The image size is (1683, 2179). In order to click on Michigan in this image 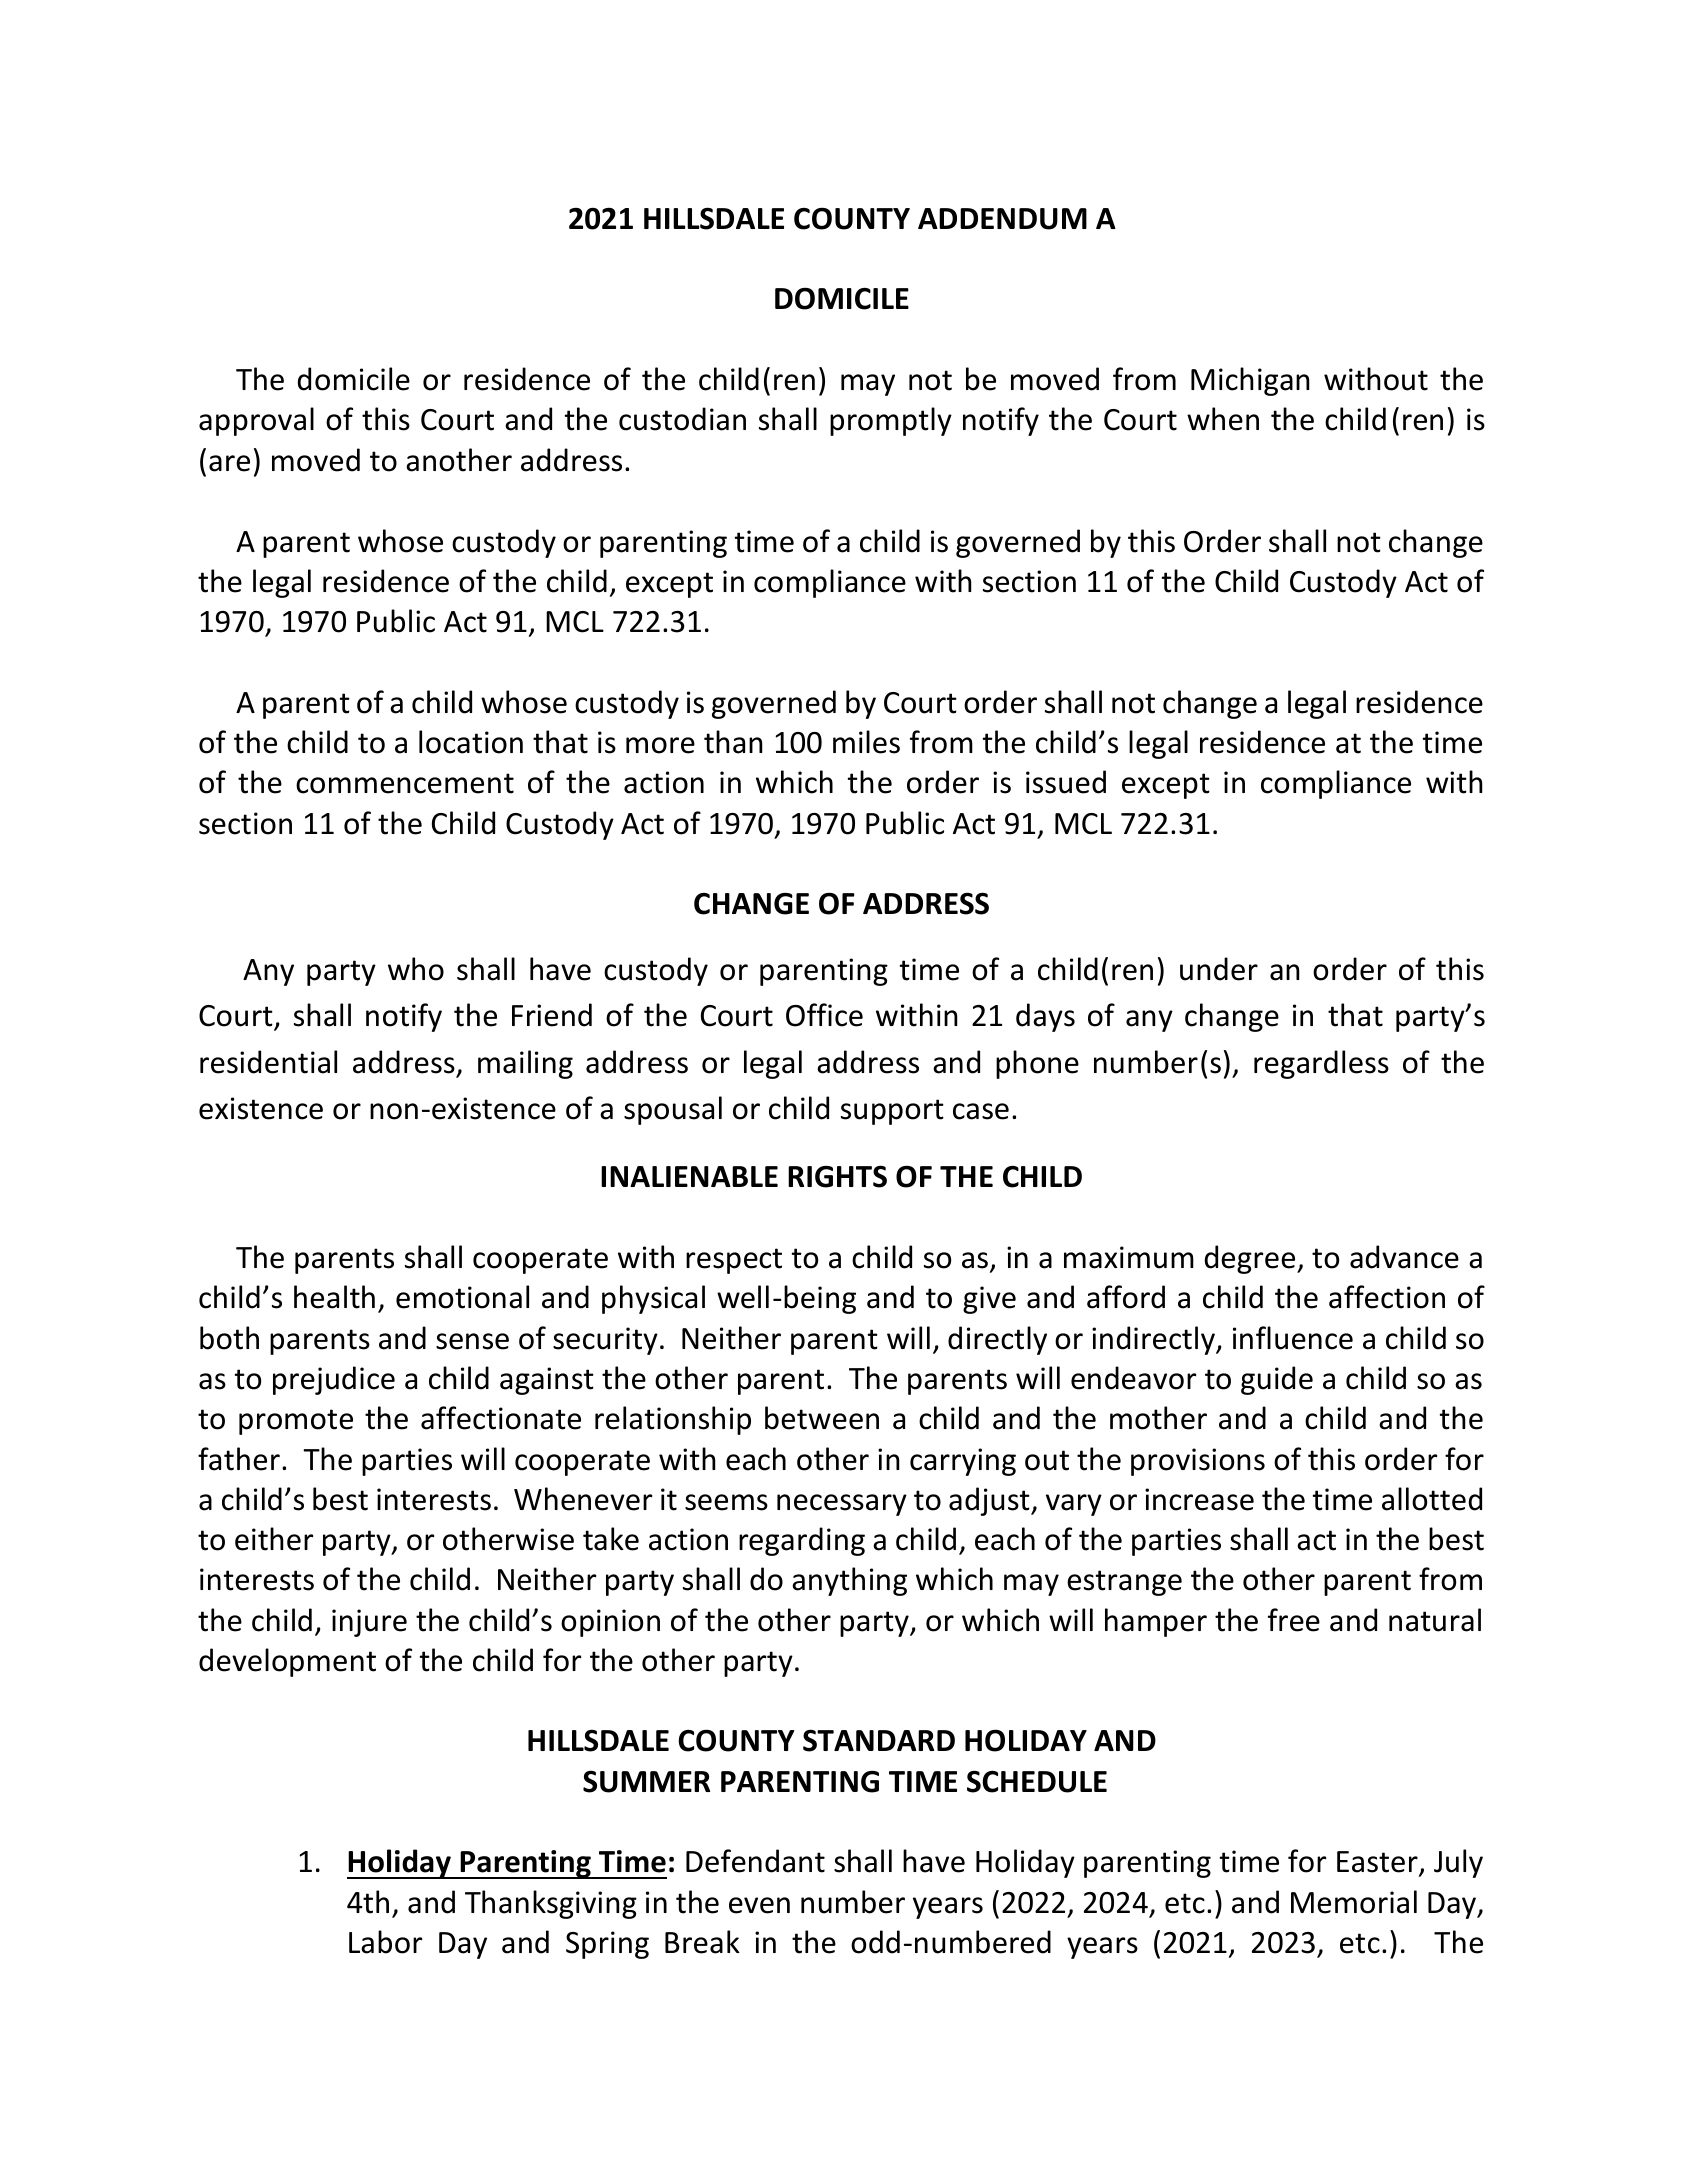, I will do `click(1250, 381)`.
